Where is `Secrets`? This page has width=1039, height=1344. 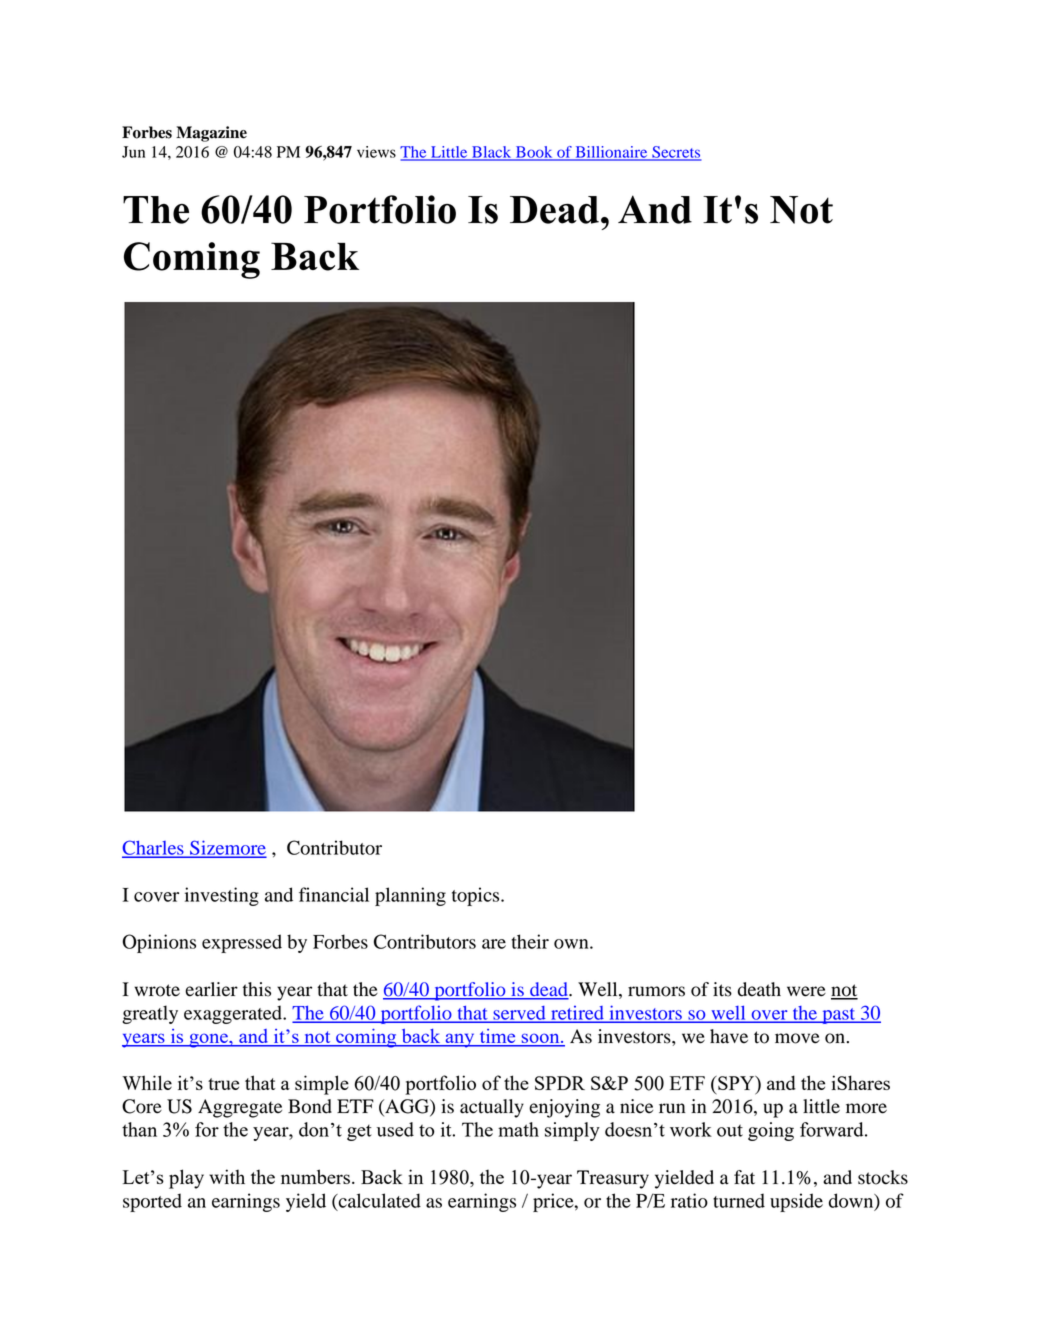
Secrets is located at coordinates (676, 153).
